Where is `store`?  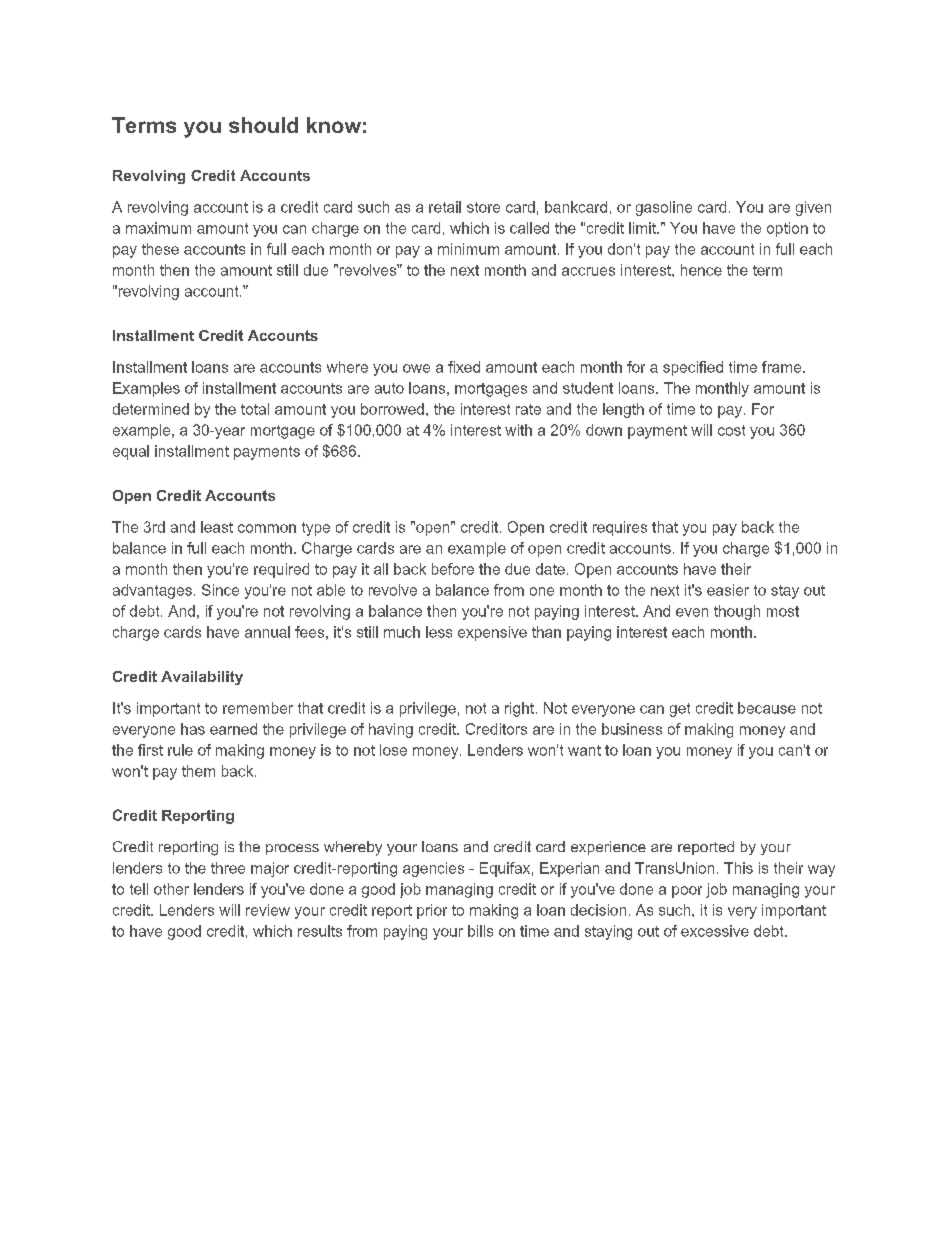 store is located at coordinates (483, 207).
